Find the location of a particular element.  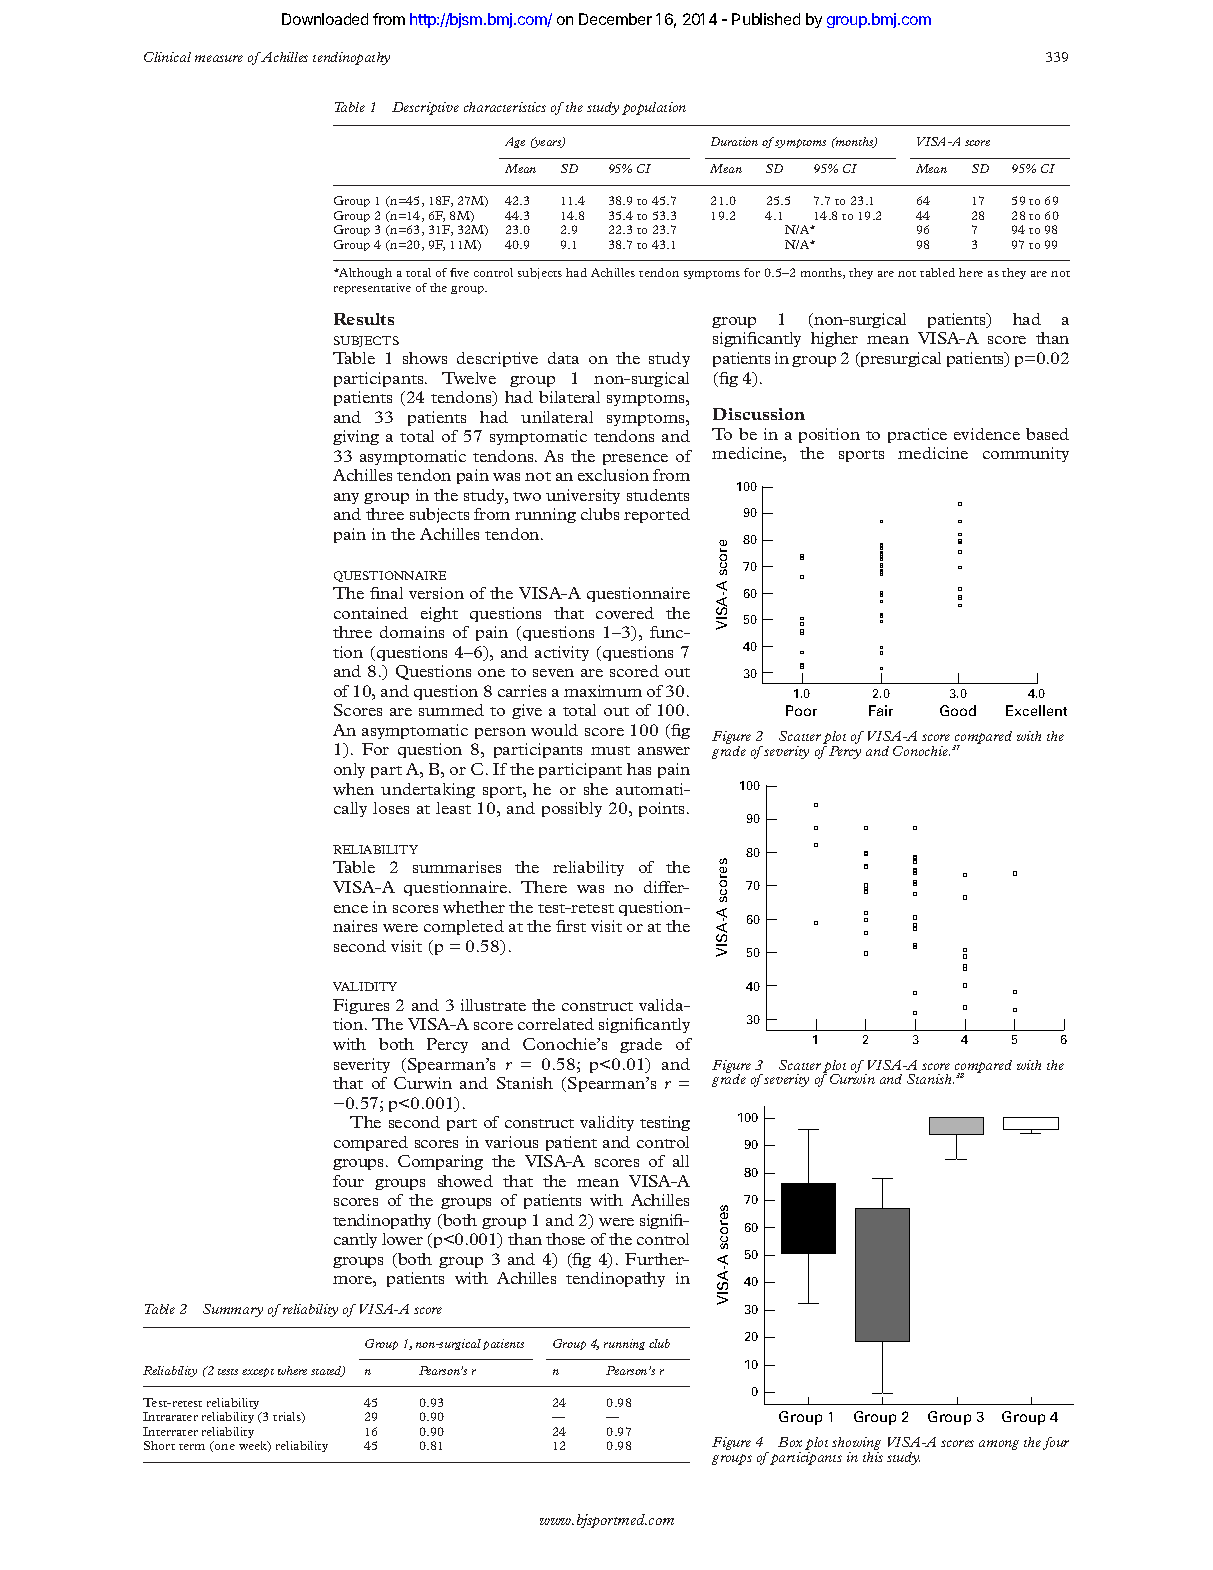

measure is located at coordinates (219, 58).
